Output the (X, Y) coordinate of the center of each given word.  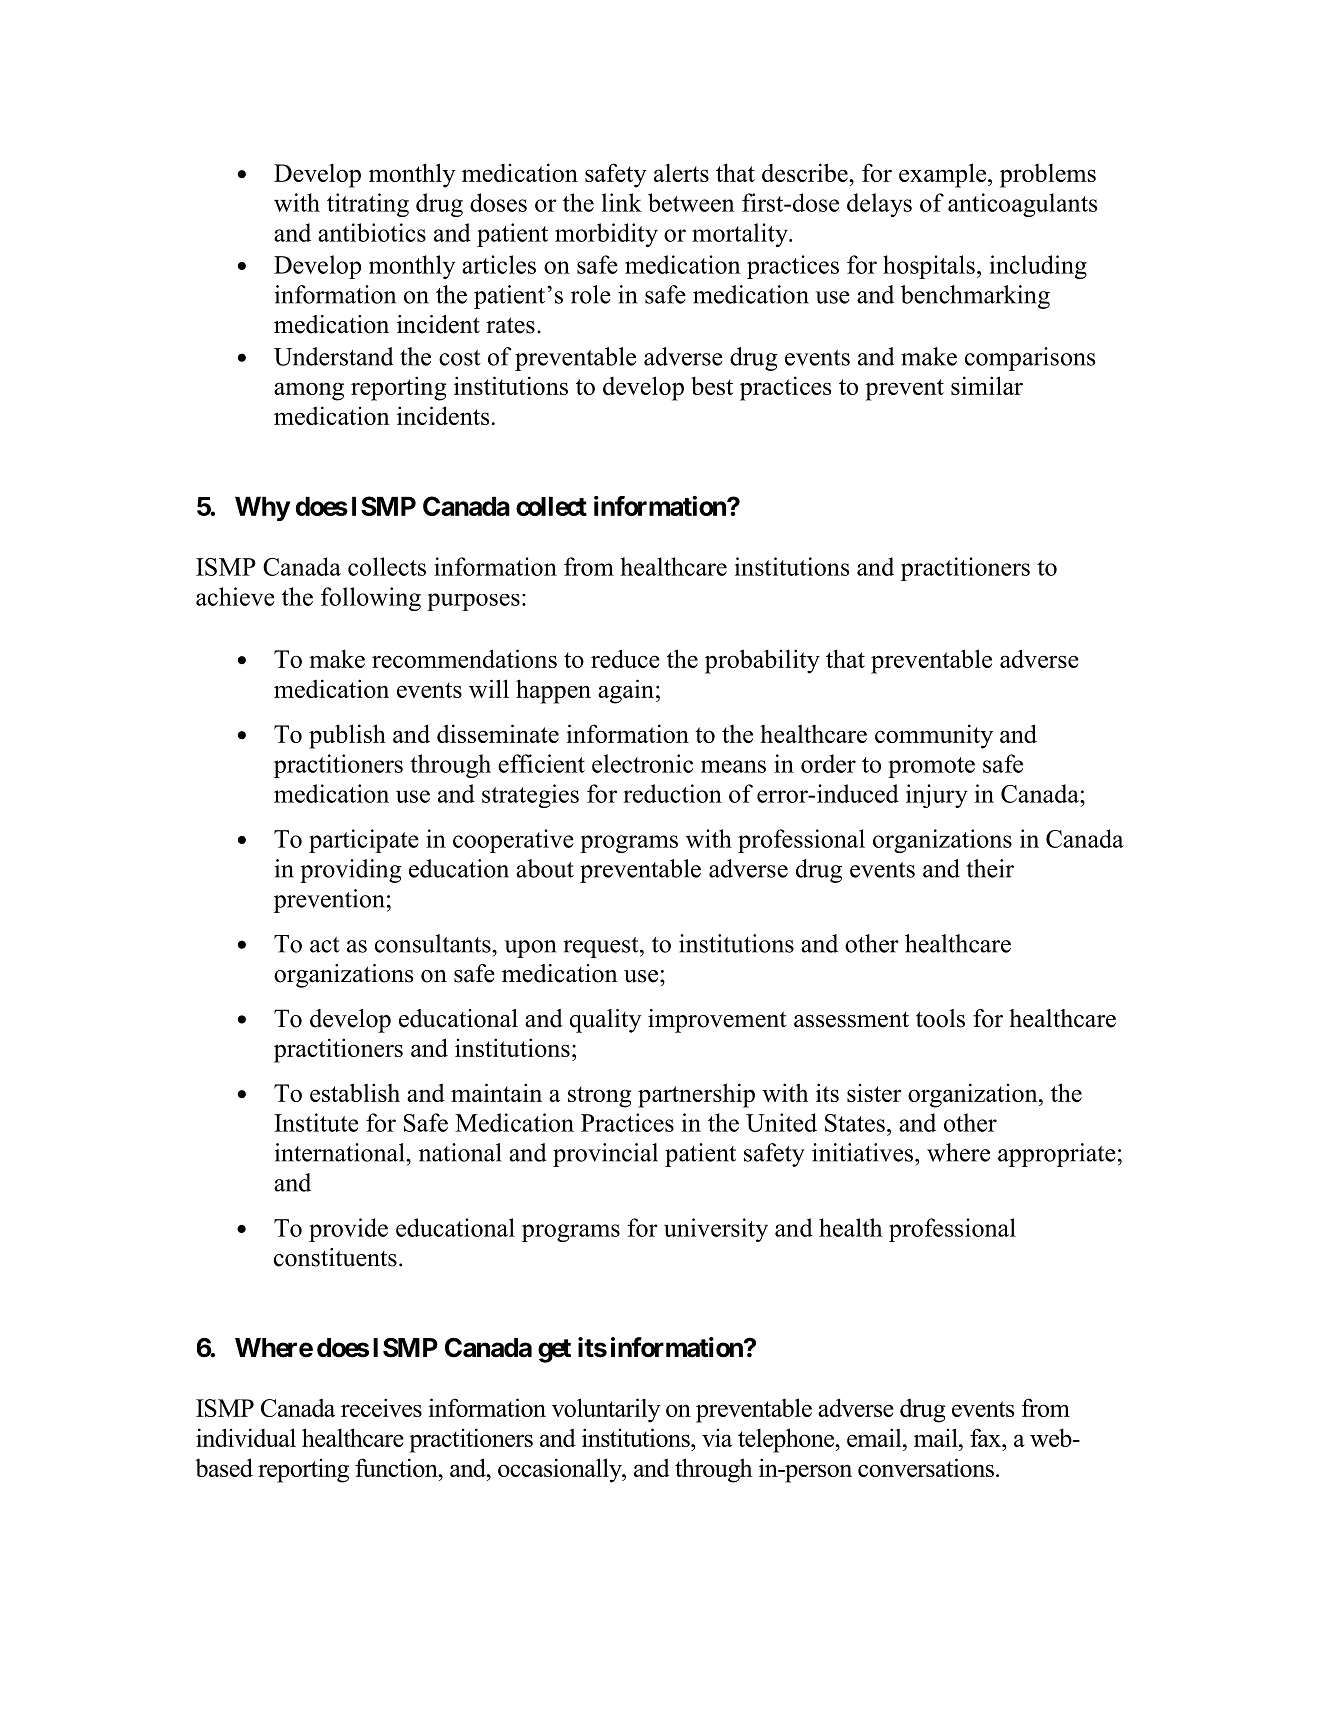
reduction (672, 793)
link (622, 202)
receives (381, 1407)
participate (364, 841)
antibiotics (372, 232)
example (944, 175)
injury (937, 796)
